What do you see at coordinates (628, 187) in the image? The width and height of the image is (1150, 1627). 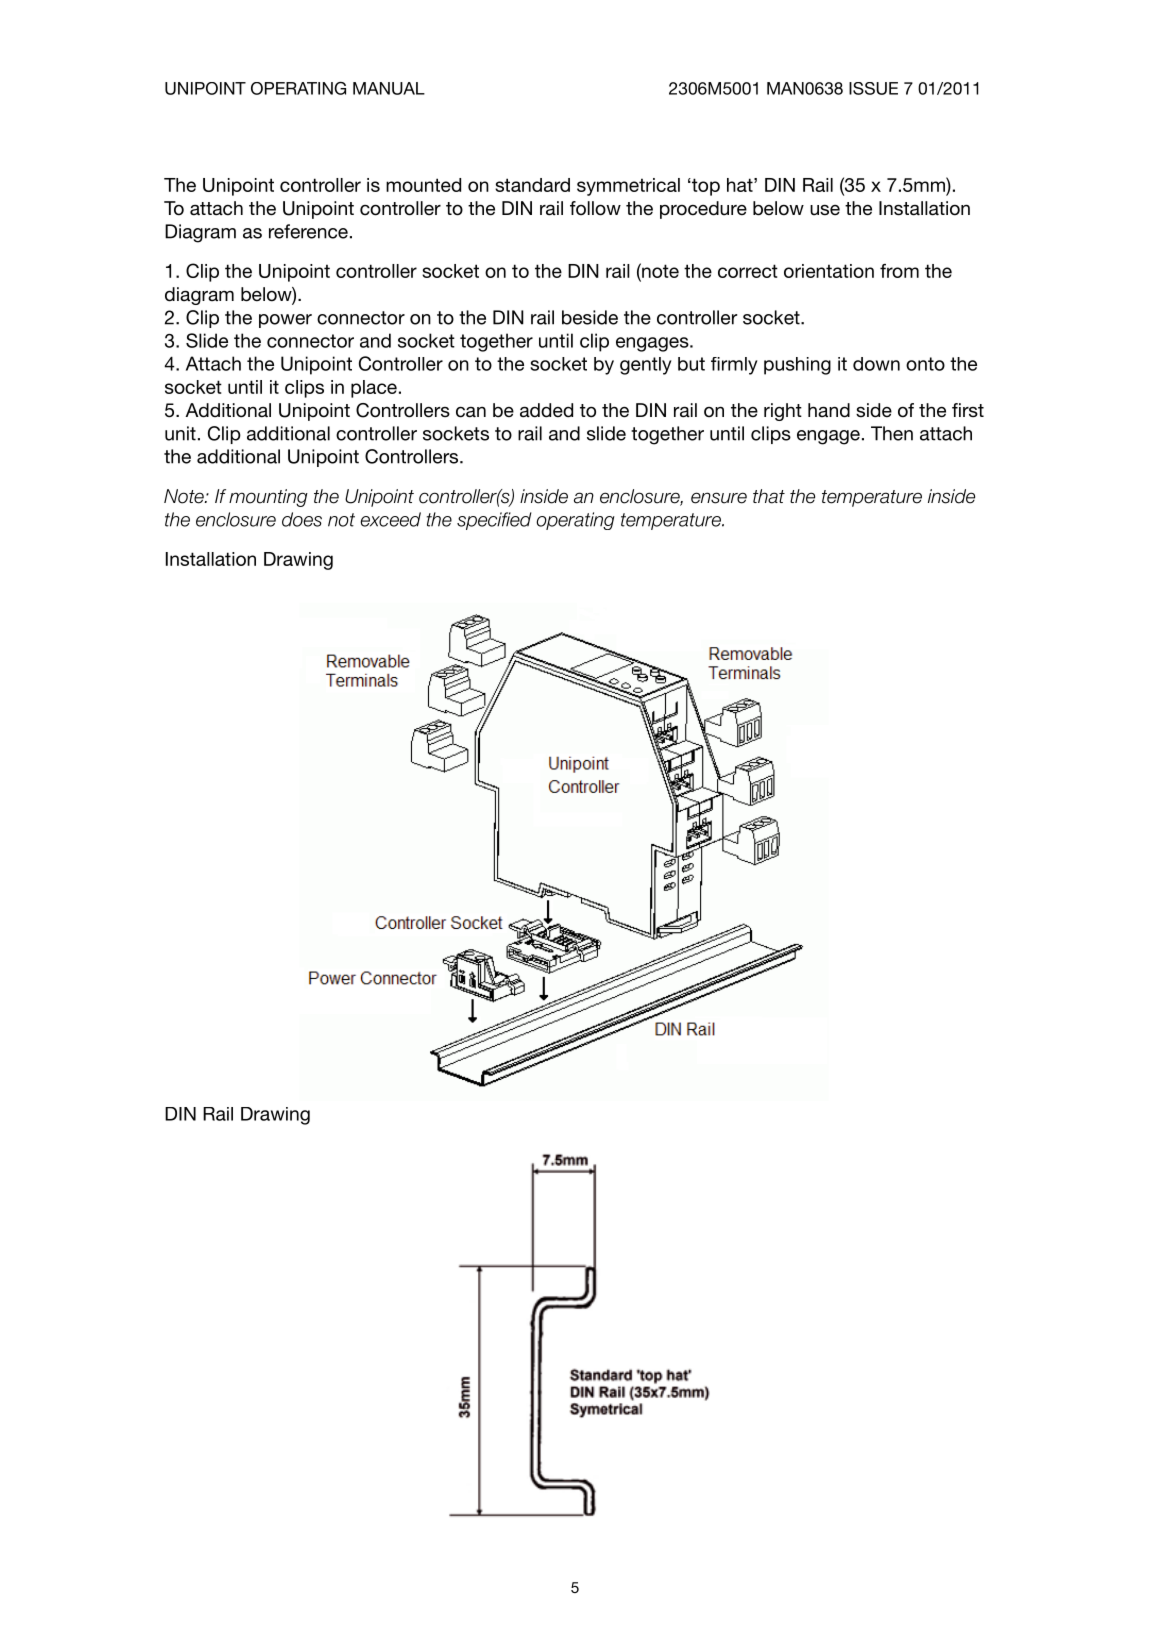 I see `symmetrical` at bounding box center [628, 187].
